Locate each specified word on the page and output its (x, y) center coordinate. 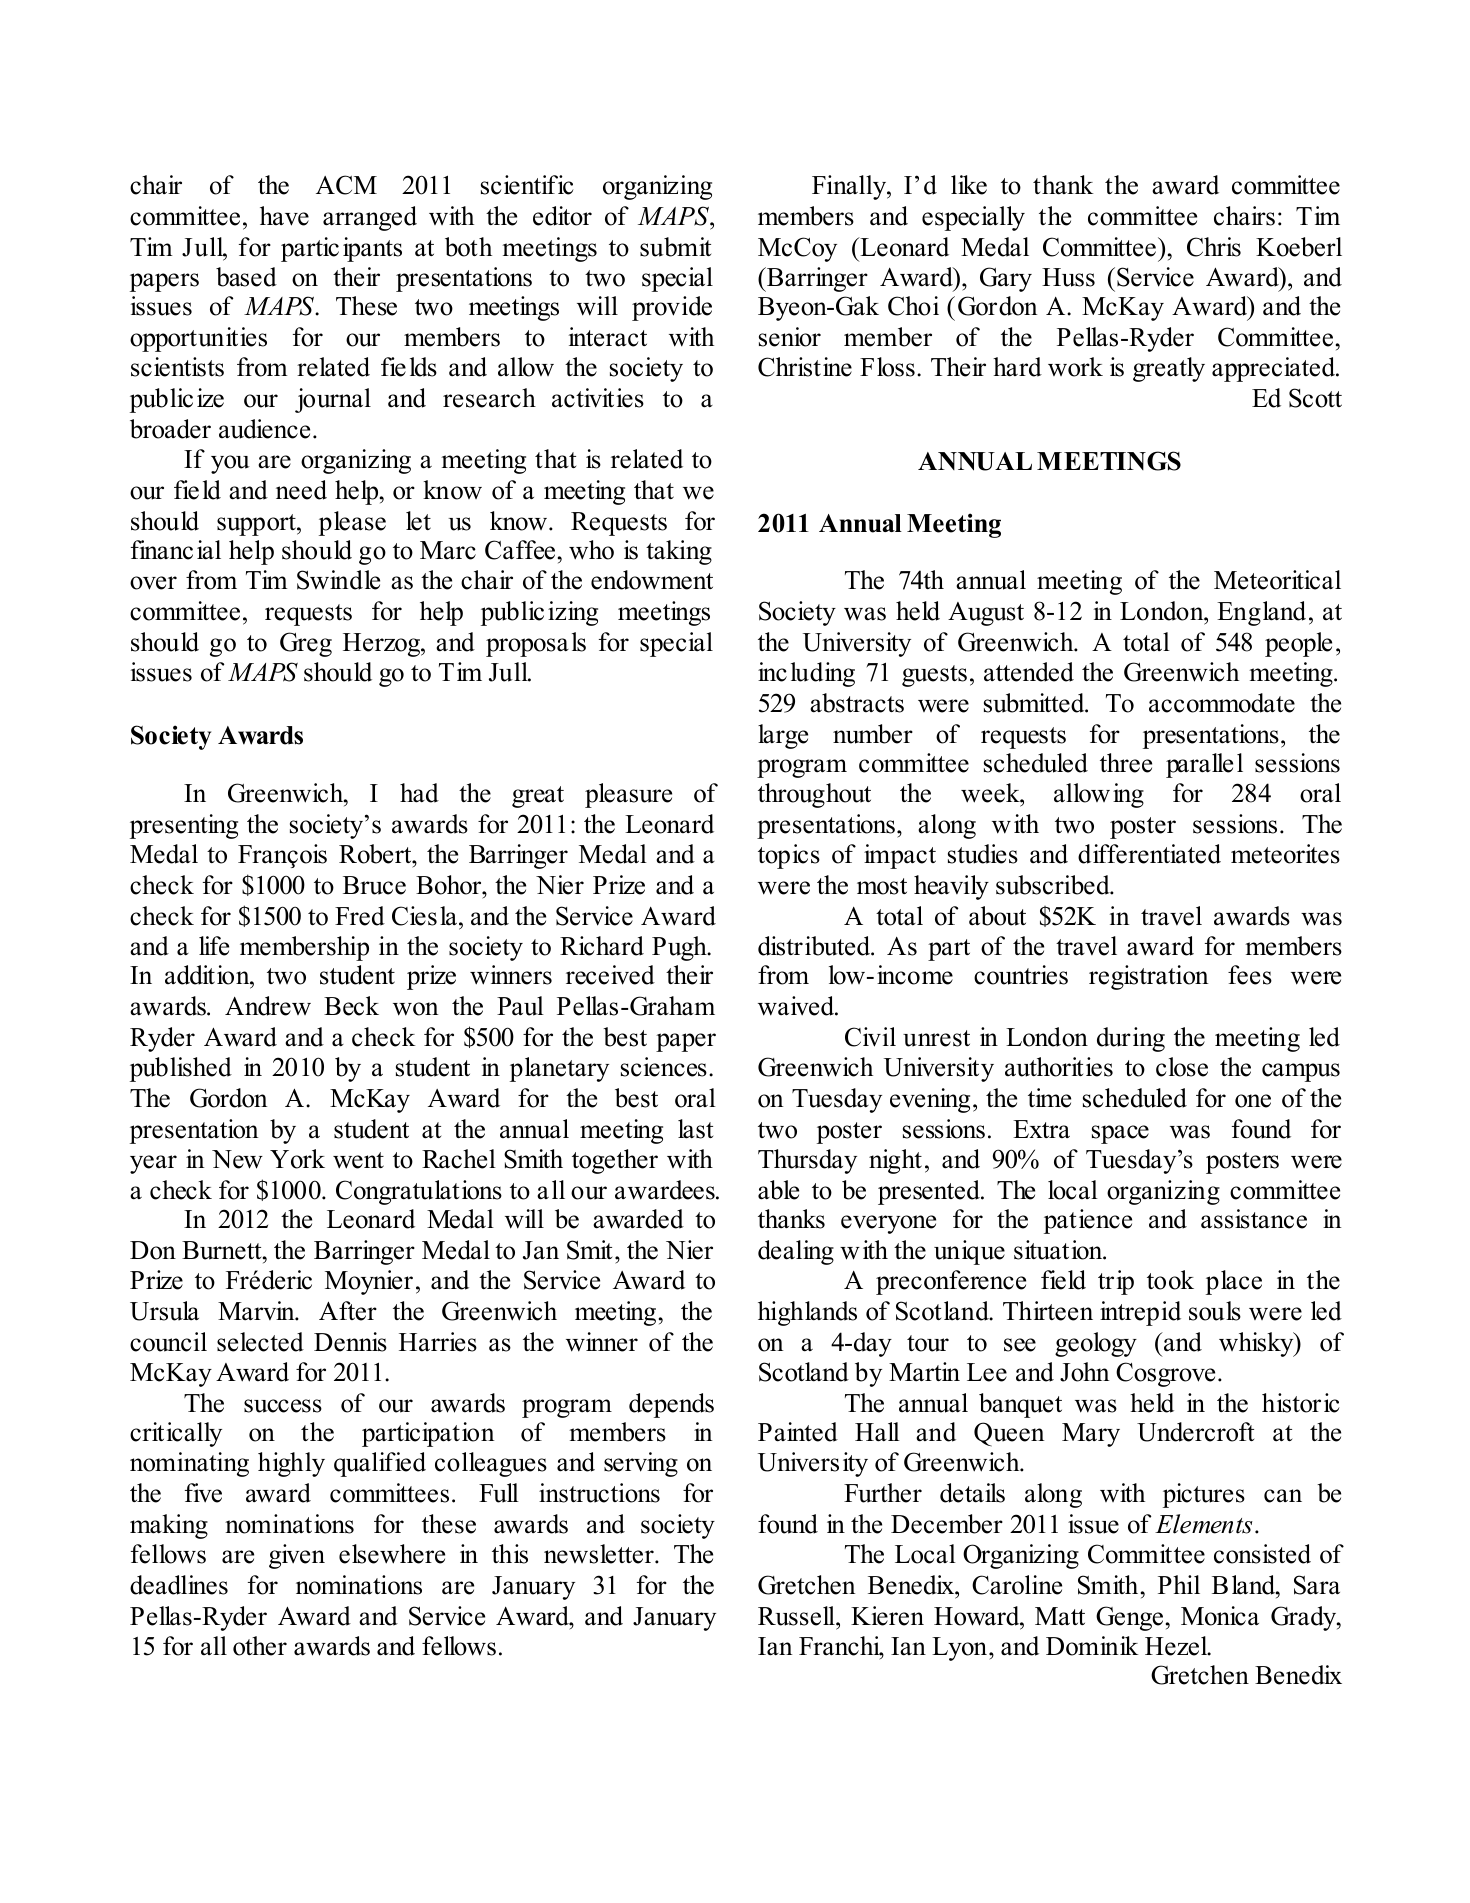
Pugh (680, 948)
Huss (1068, 277)
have (284, 216)
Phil (1179, 1584)
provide (672, 308)
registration (1148, 977)
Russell (797, 1616)
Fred (360, 916)
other (260, 1646)
